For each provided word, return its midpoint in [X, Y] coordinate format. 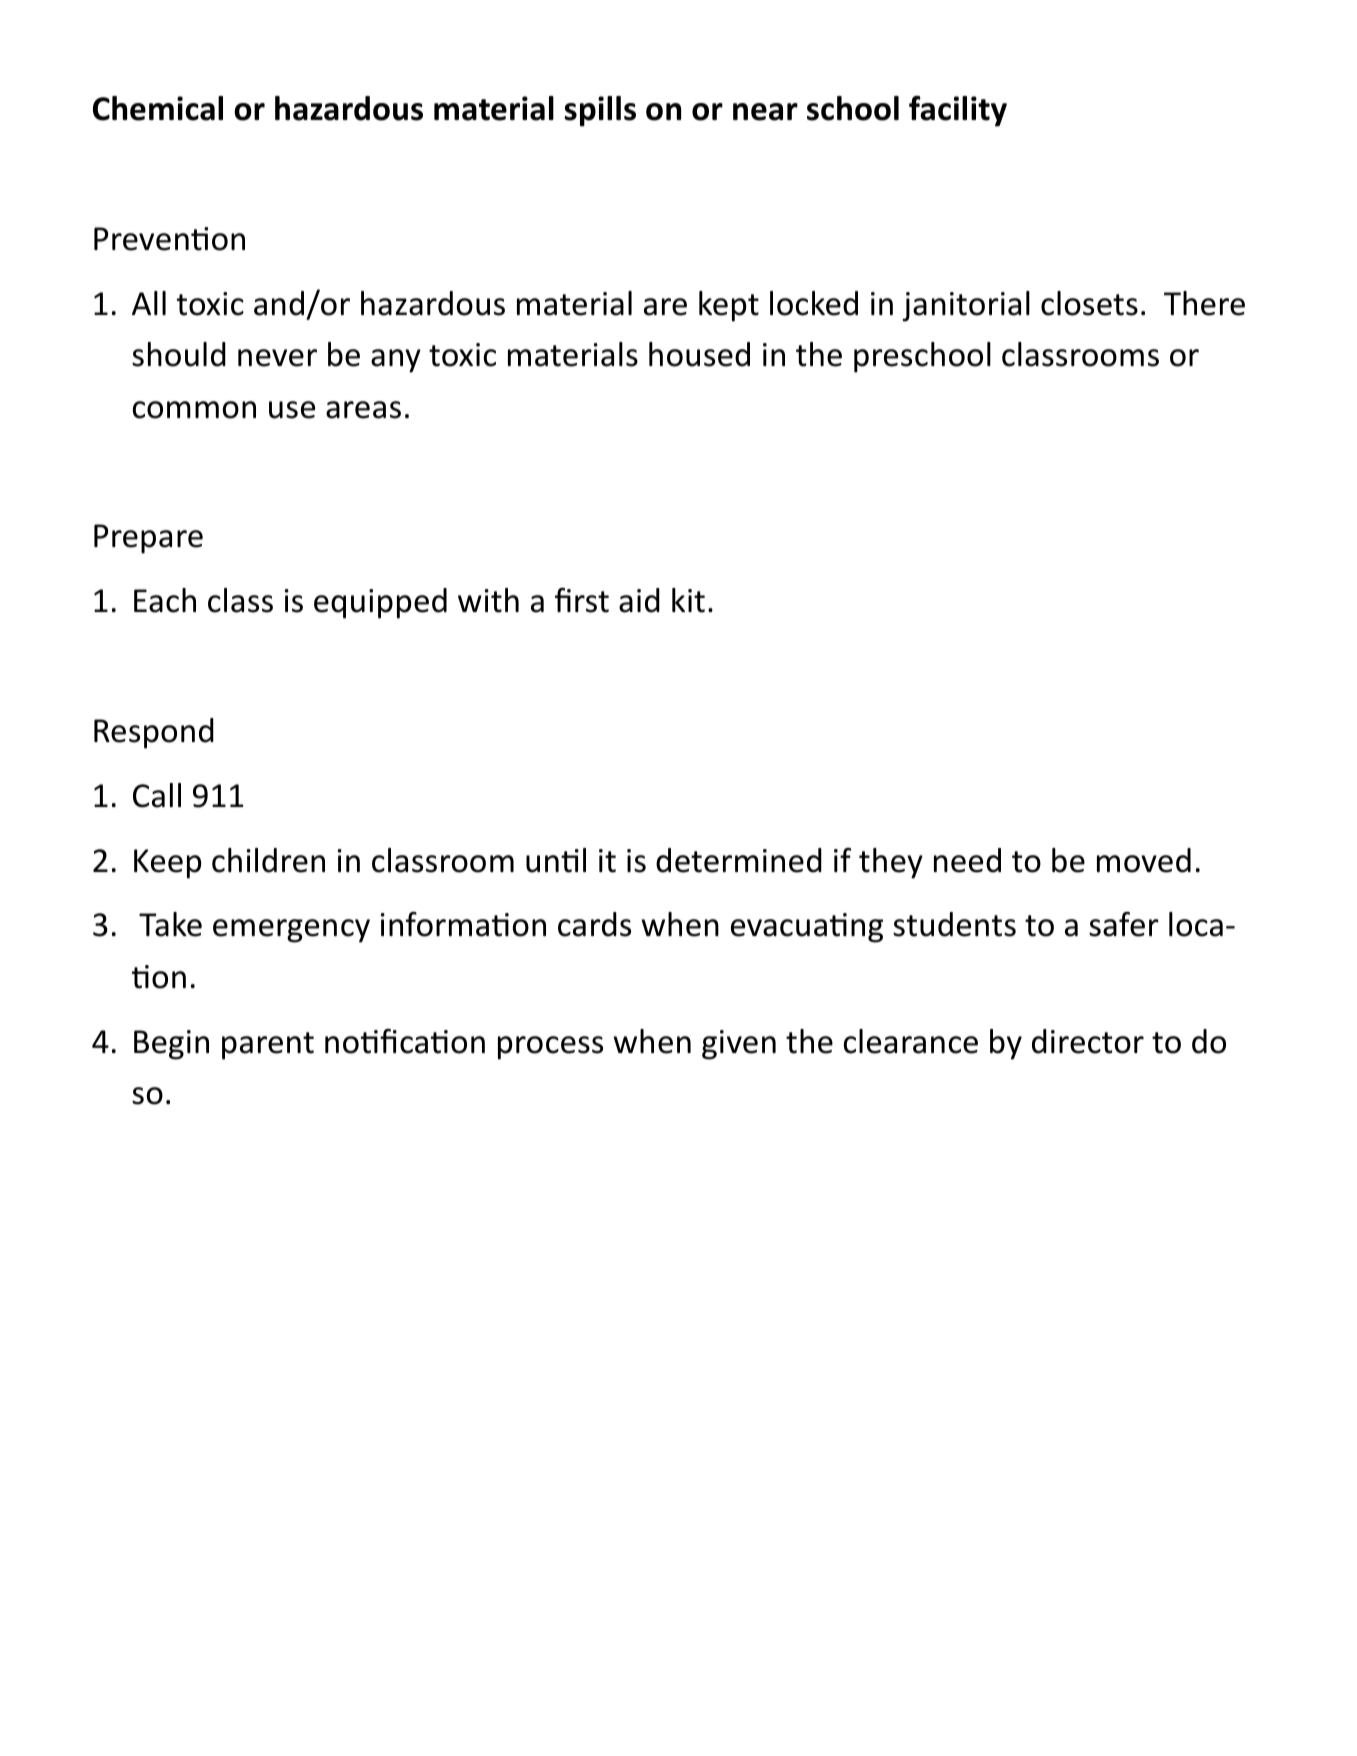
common [194, 410]
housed [699, 354]
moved [1144, 860]
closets [1089, 303]
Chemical [158, 108]
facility [958, 111]
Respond [154, 733]
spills [600, 111]
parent [268, 1046]
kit [688, 600]
